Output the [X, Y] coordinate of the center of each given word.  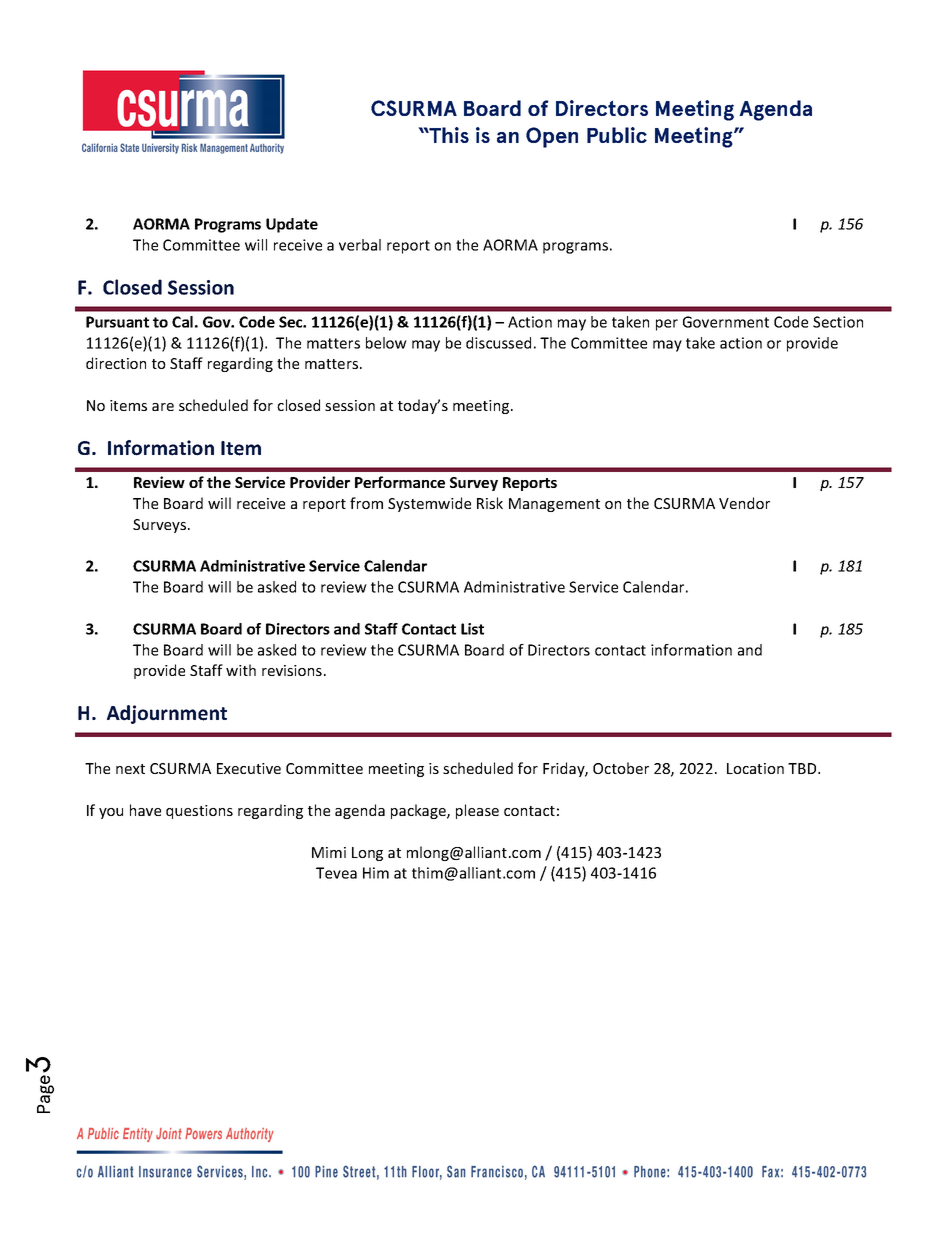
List [472, 629]
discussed [498, 343]
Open [552, 137]
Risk [490, 503]
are [163, 407]
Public [617, 135]
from [366, 503]
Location [755, 768]
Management [554, 505]
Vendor [744, 503]
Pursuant [117, 322]
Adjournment [167, 714]
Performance [400, 482]
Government [726, 322]
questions [199, 812]
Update [292, 225]
